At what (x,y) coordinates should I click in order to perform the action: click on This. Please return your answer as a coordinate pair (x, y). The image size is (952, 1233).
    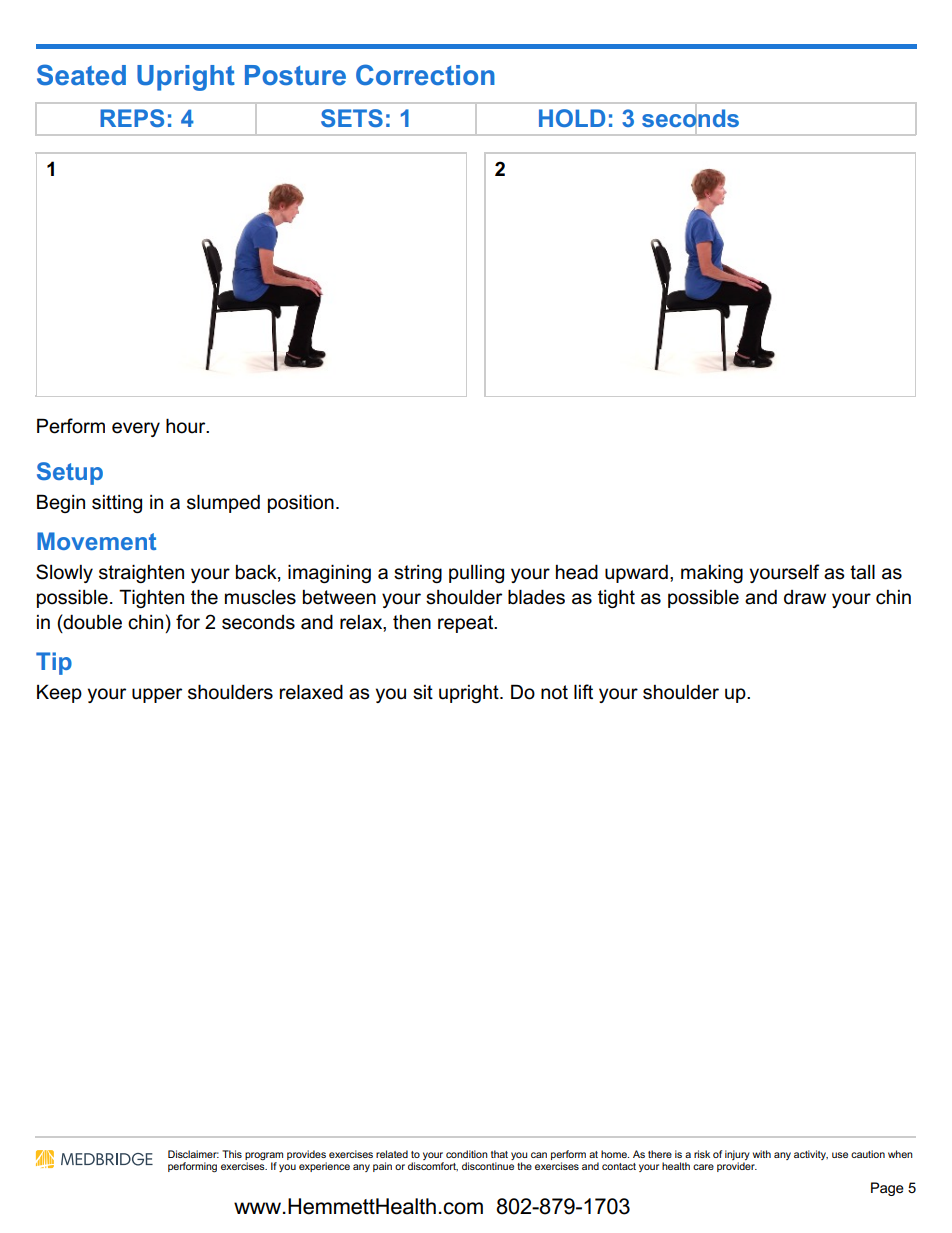
    Looking at the image, I should click on (232, 1154).
